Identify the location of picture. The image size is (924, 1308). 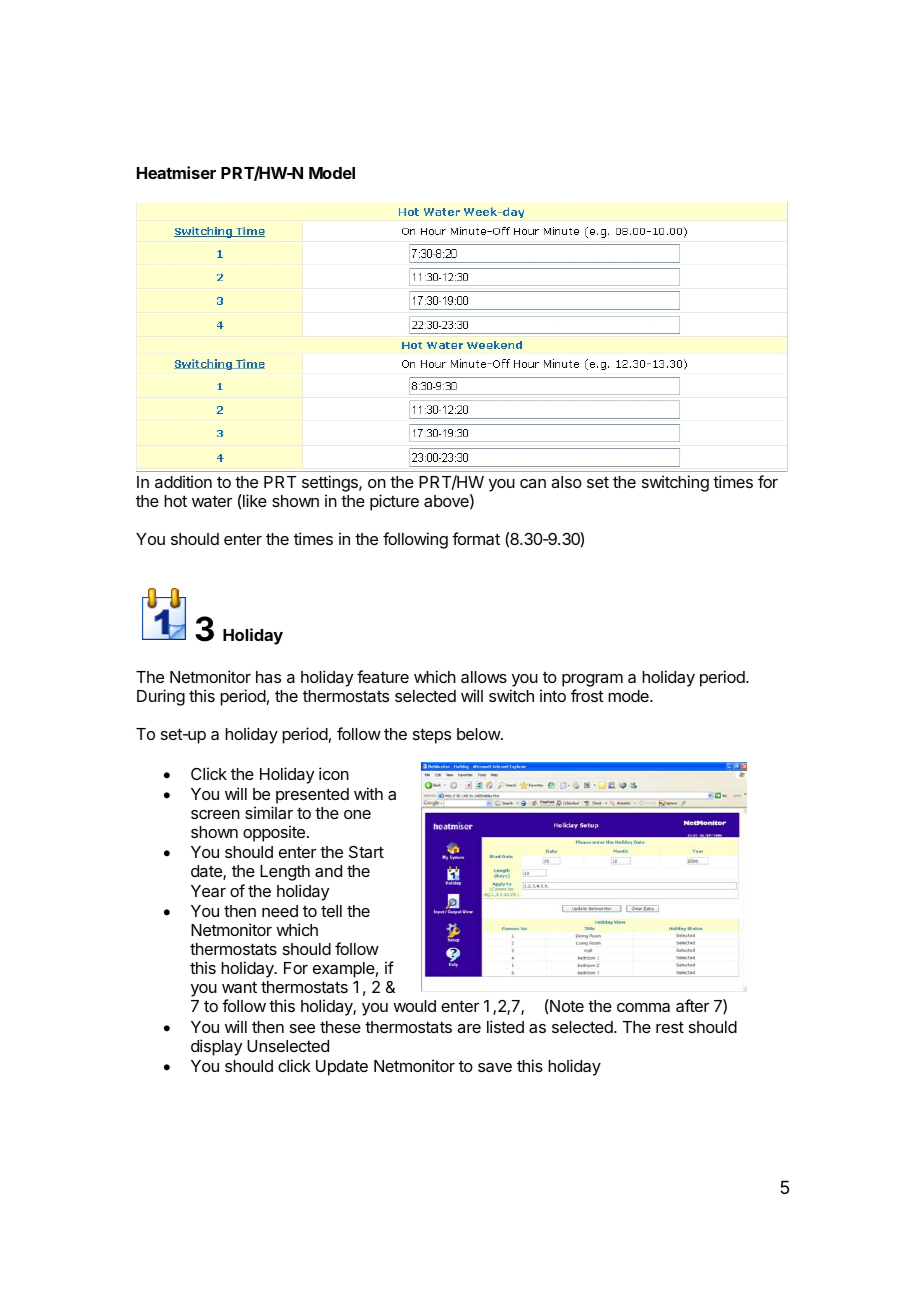
(394, 502).
